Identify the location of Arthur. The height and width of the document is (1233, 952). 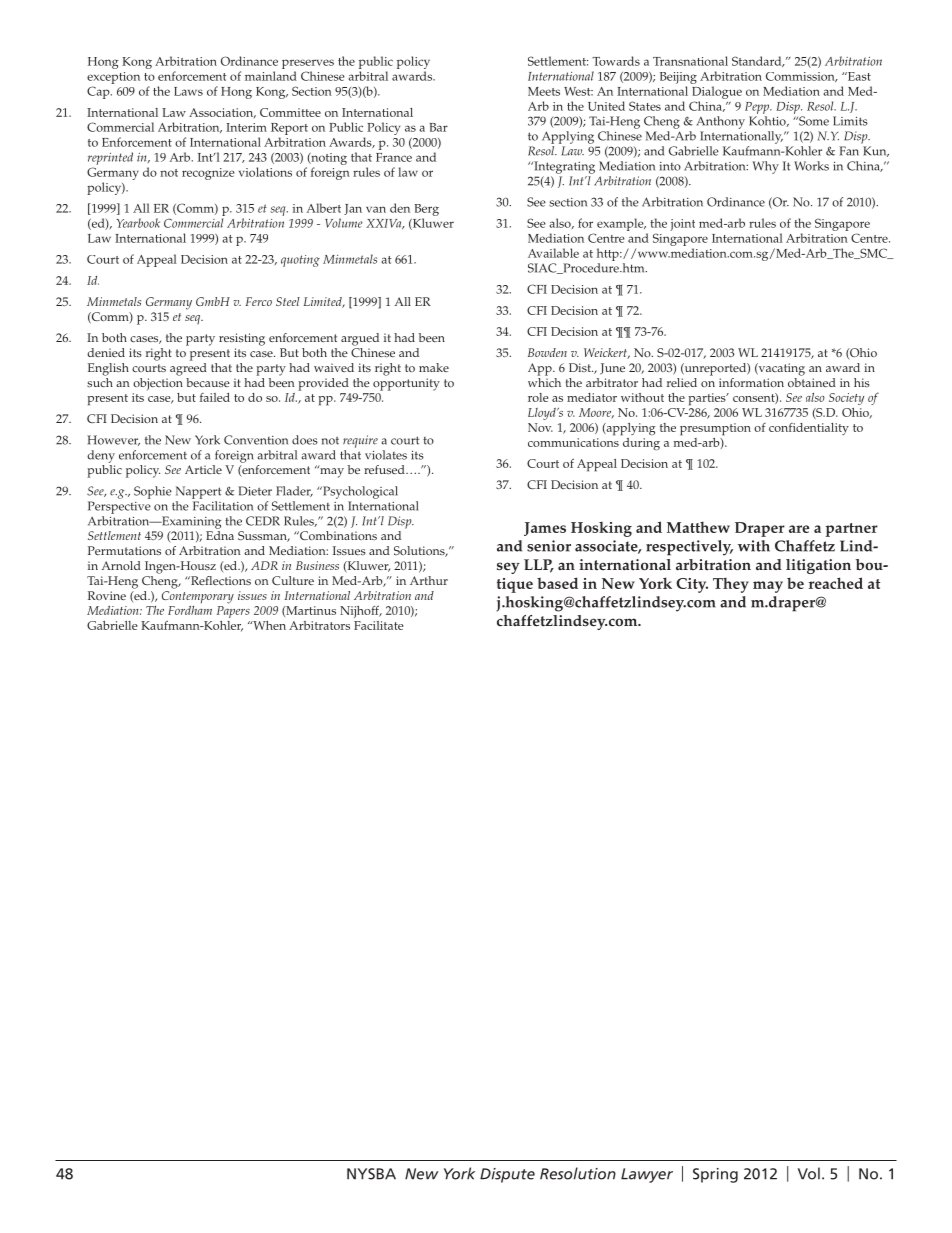
(429, 580).
